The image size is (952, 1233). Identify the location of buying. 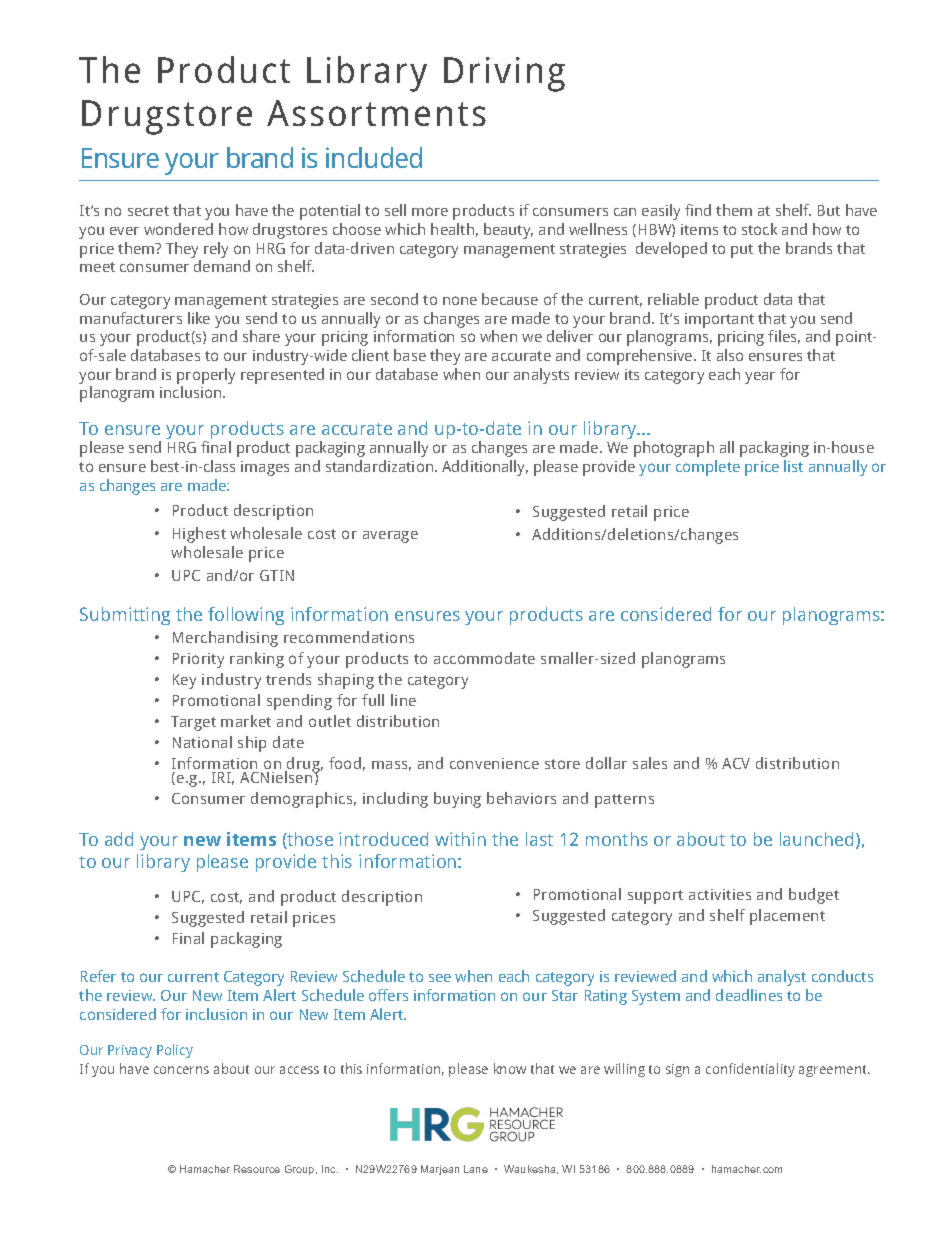
(457, 800).
